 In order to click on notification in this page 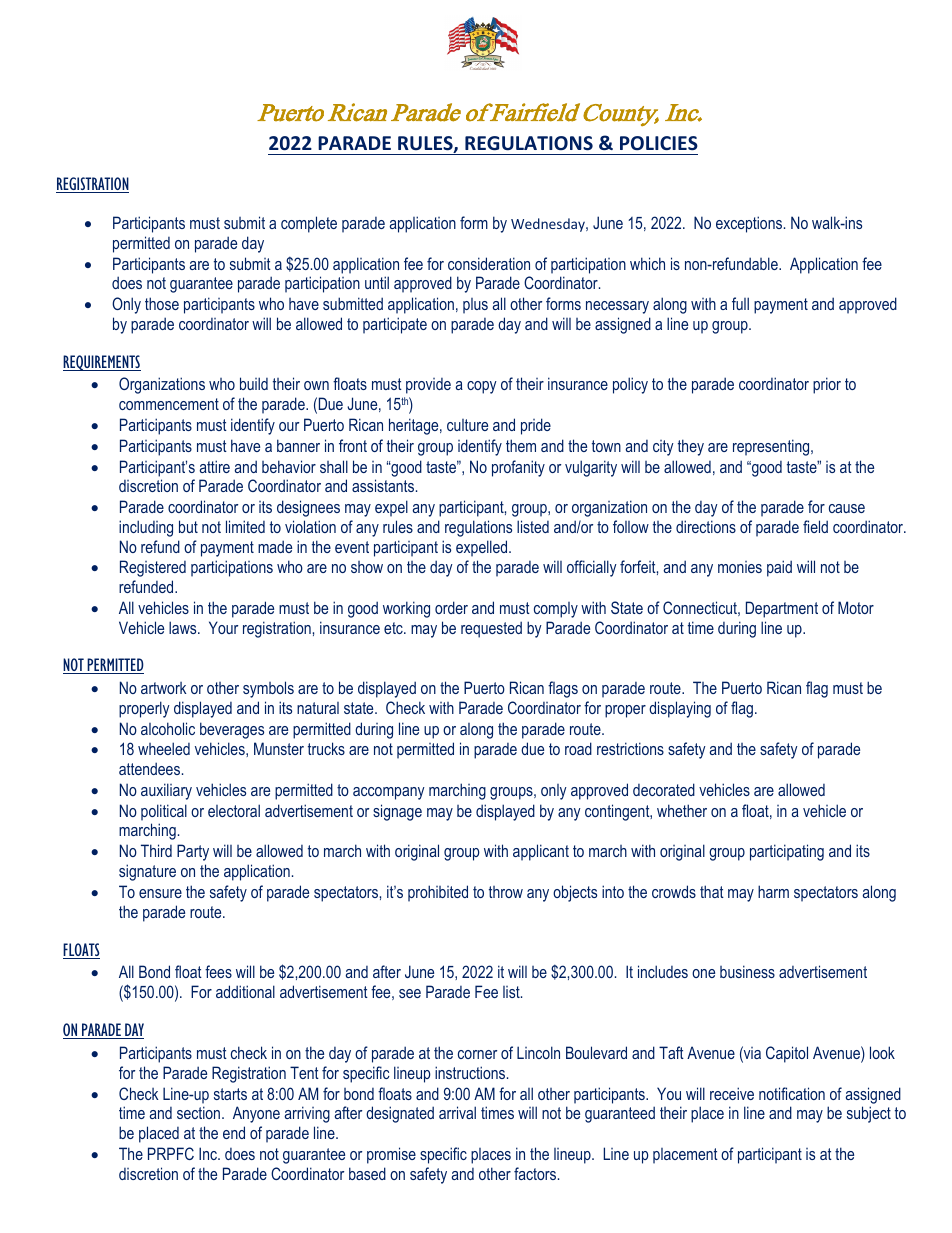, I will do `click(792, 1093)`.
